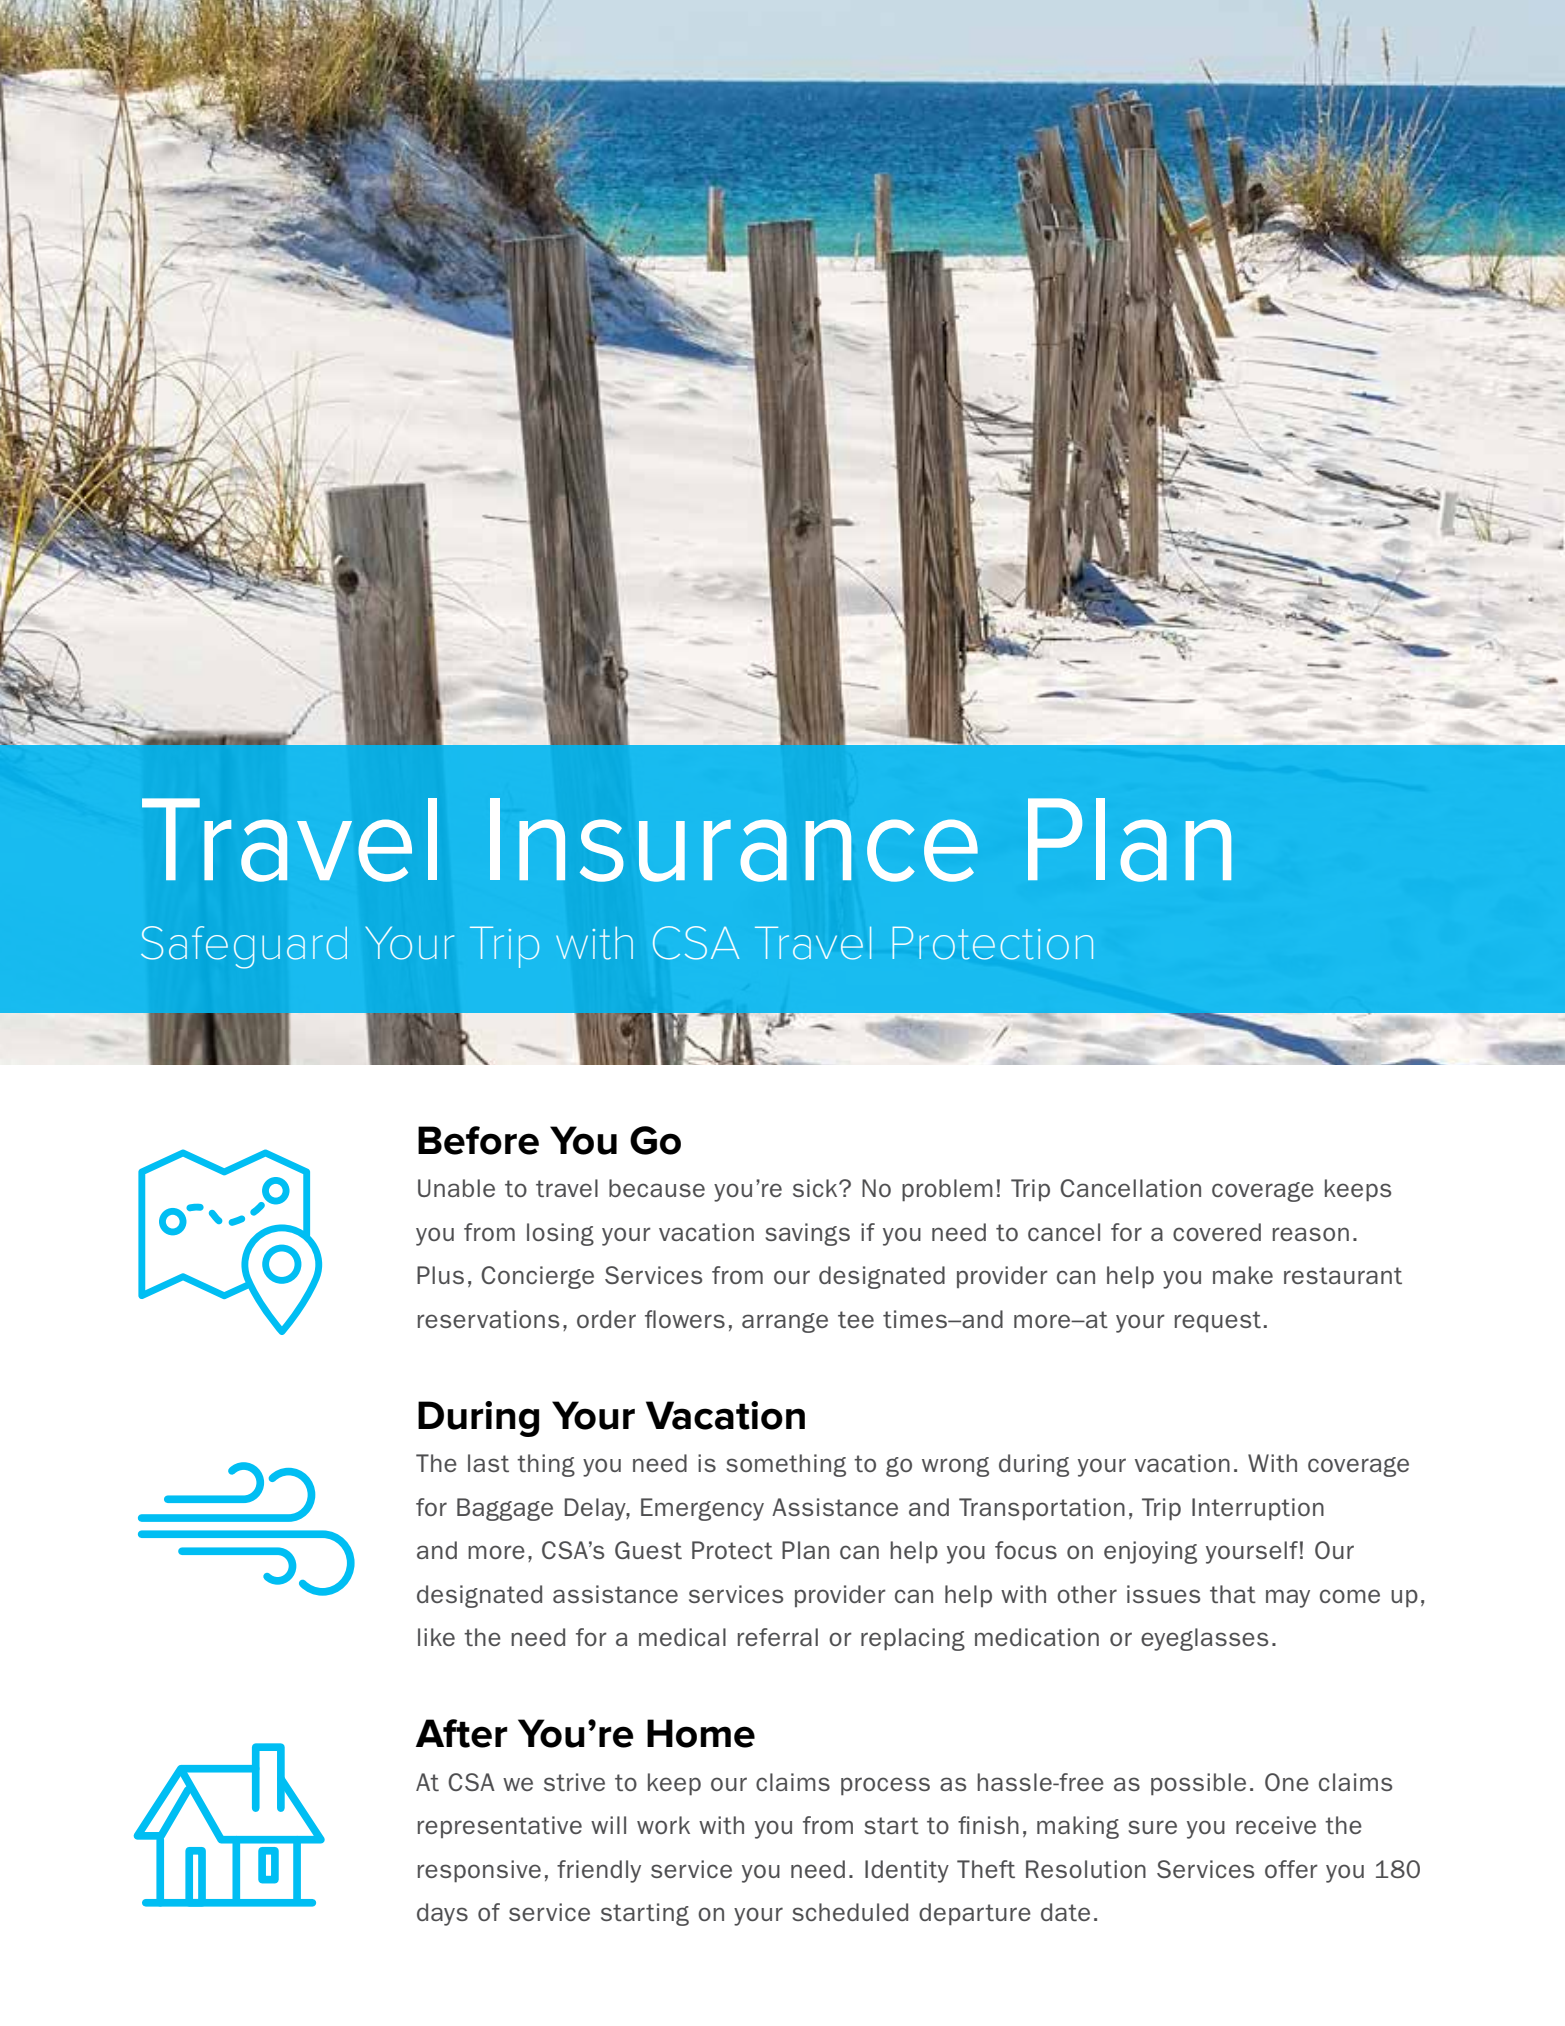  What do you see at coordinates (734, 840) in the image?
I see `Insurance` at bounding box center [734, 840].
